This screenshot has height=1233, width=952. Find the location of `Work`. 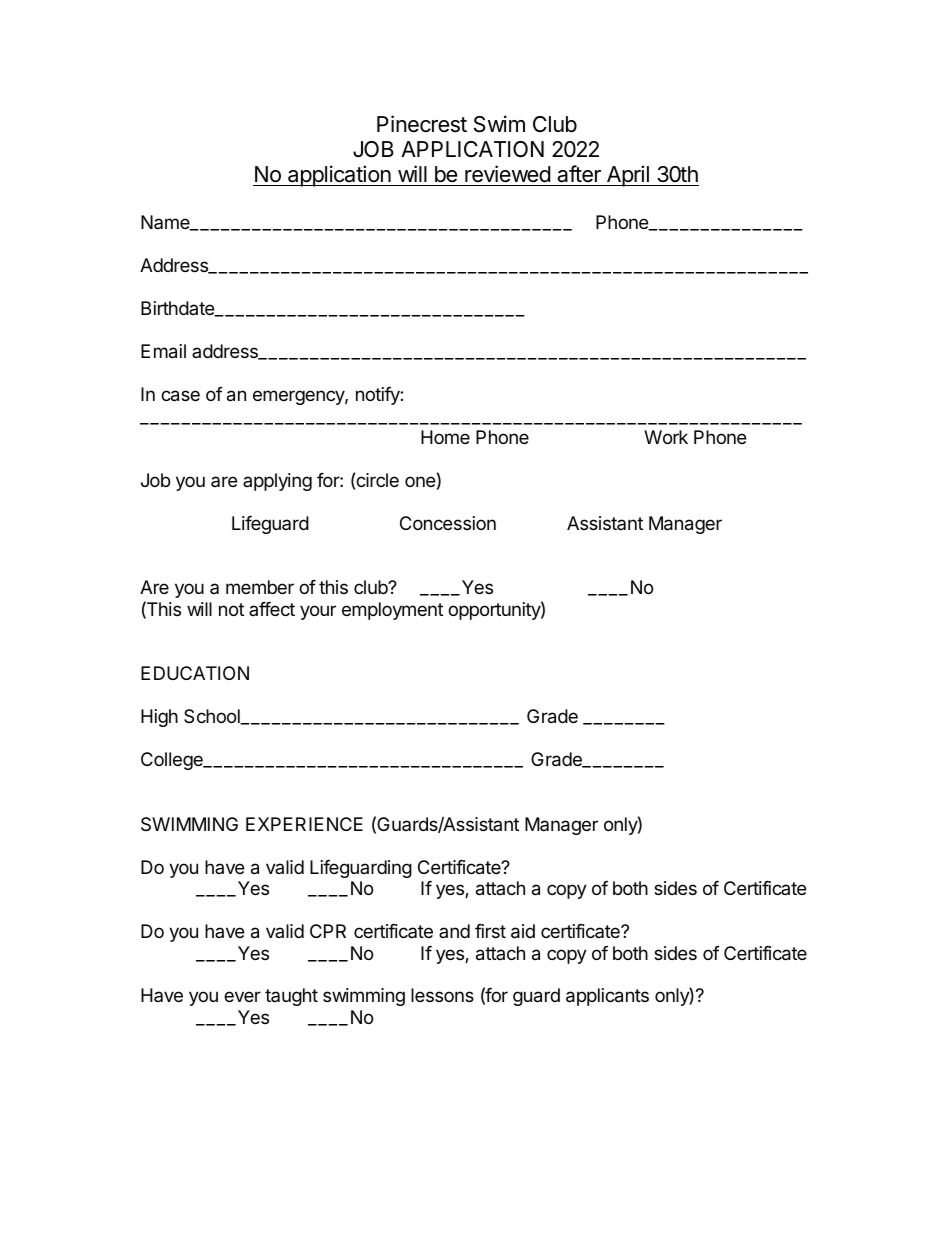

Work is located at coordinates (666, 437).
